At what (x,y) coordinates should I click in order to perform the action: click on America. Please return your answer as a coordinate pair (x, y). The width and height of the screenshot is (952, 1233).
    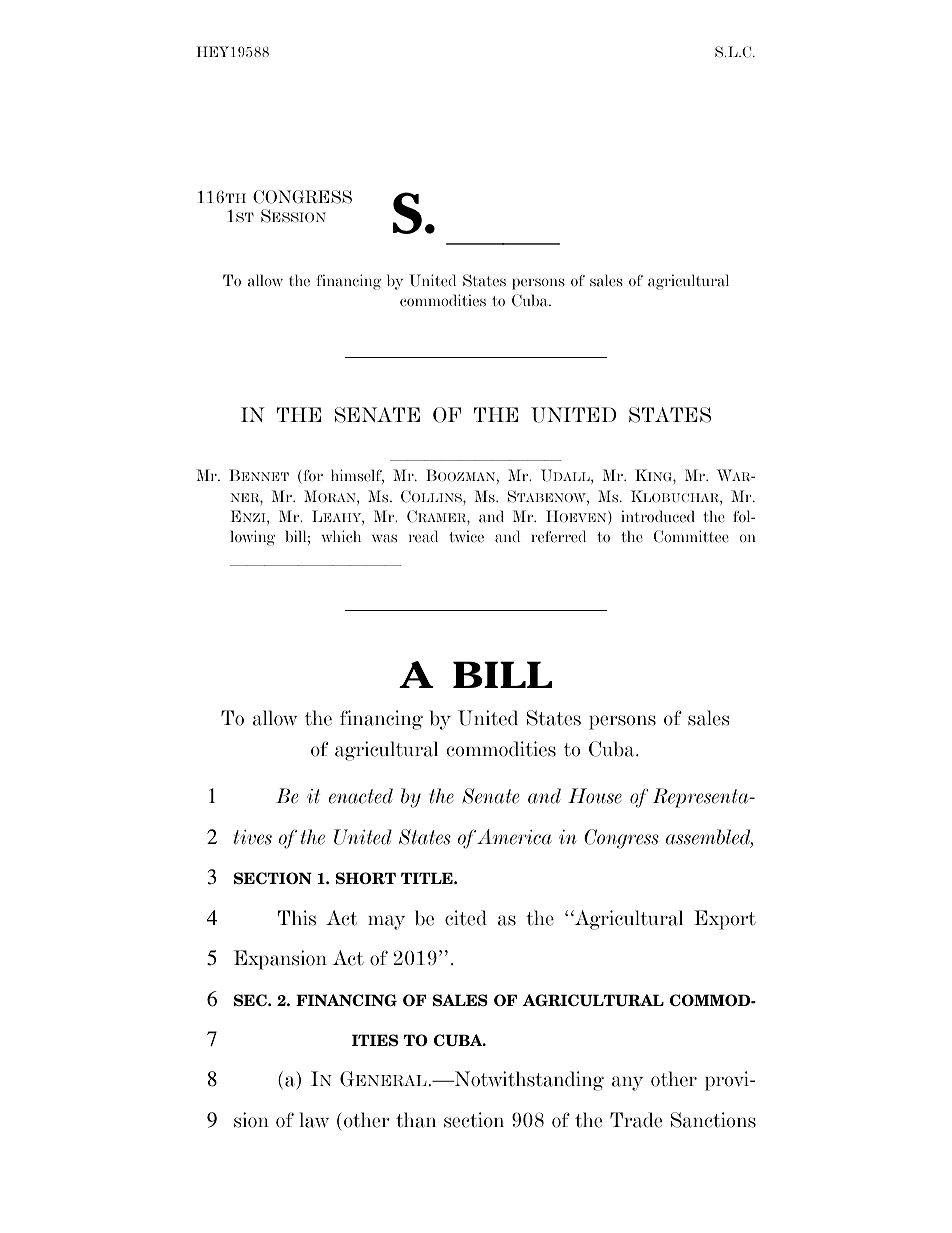
    Looking at the image, I should click on (514, 837).
